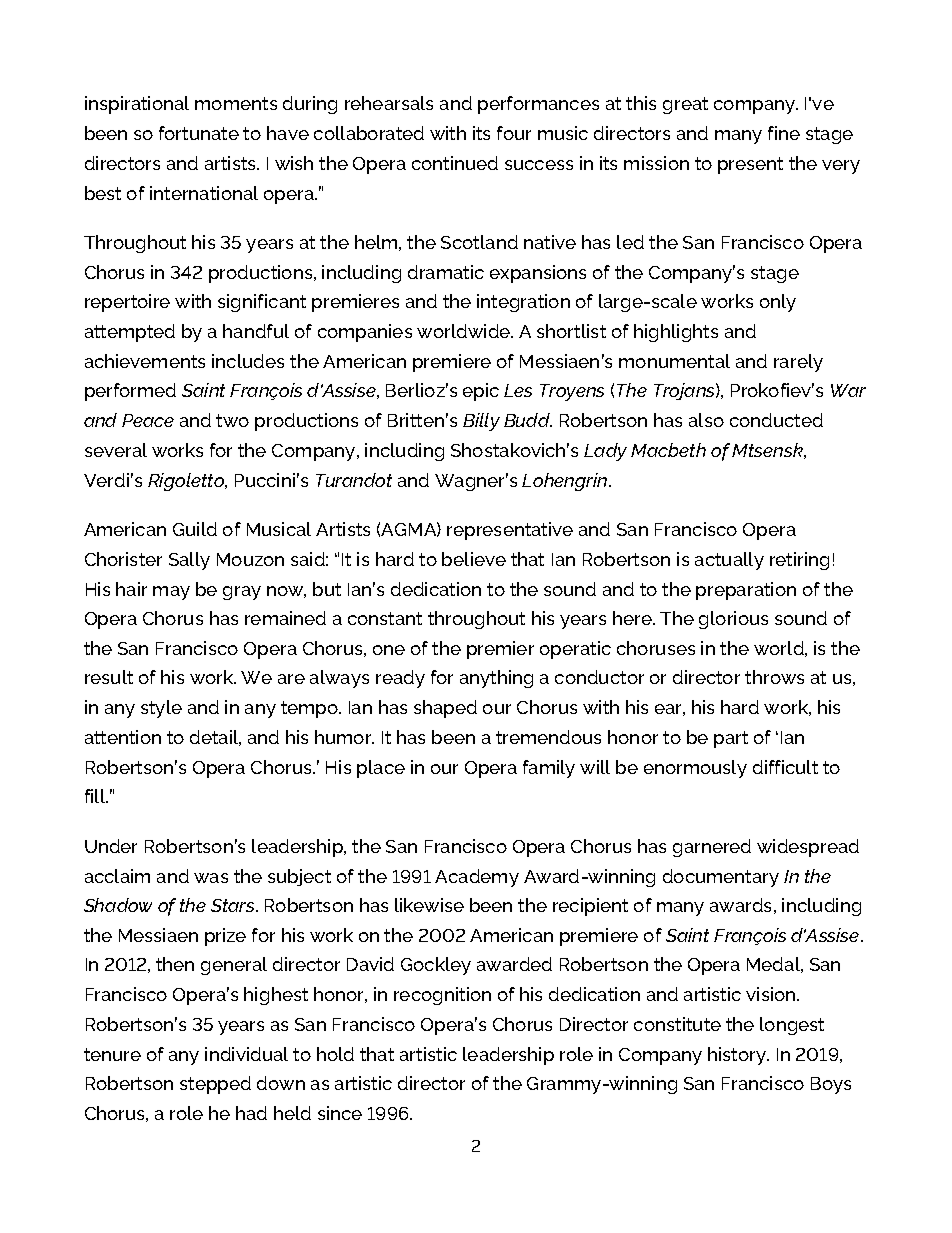 This page has width=952, height=1233. What do you see at coordinates (161, 709) in the page?
I see `style` at bounding box center [161, 709].
